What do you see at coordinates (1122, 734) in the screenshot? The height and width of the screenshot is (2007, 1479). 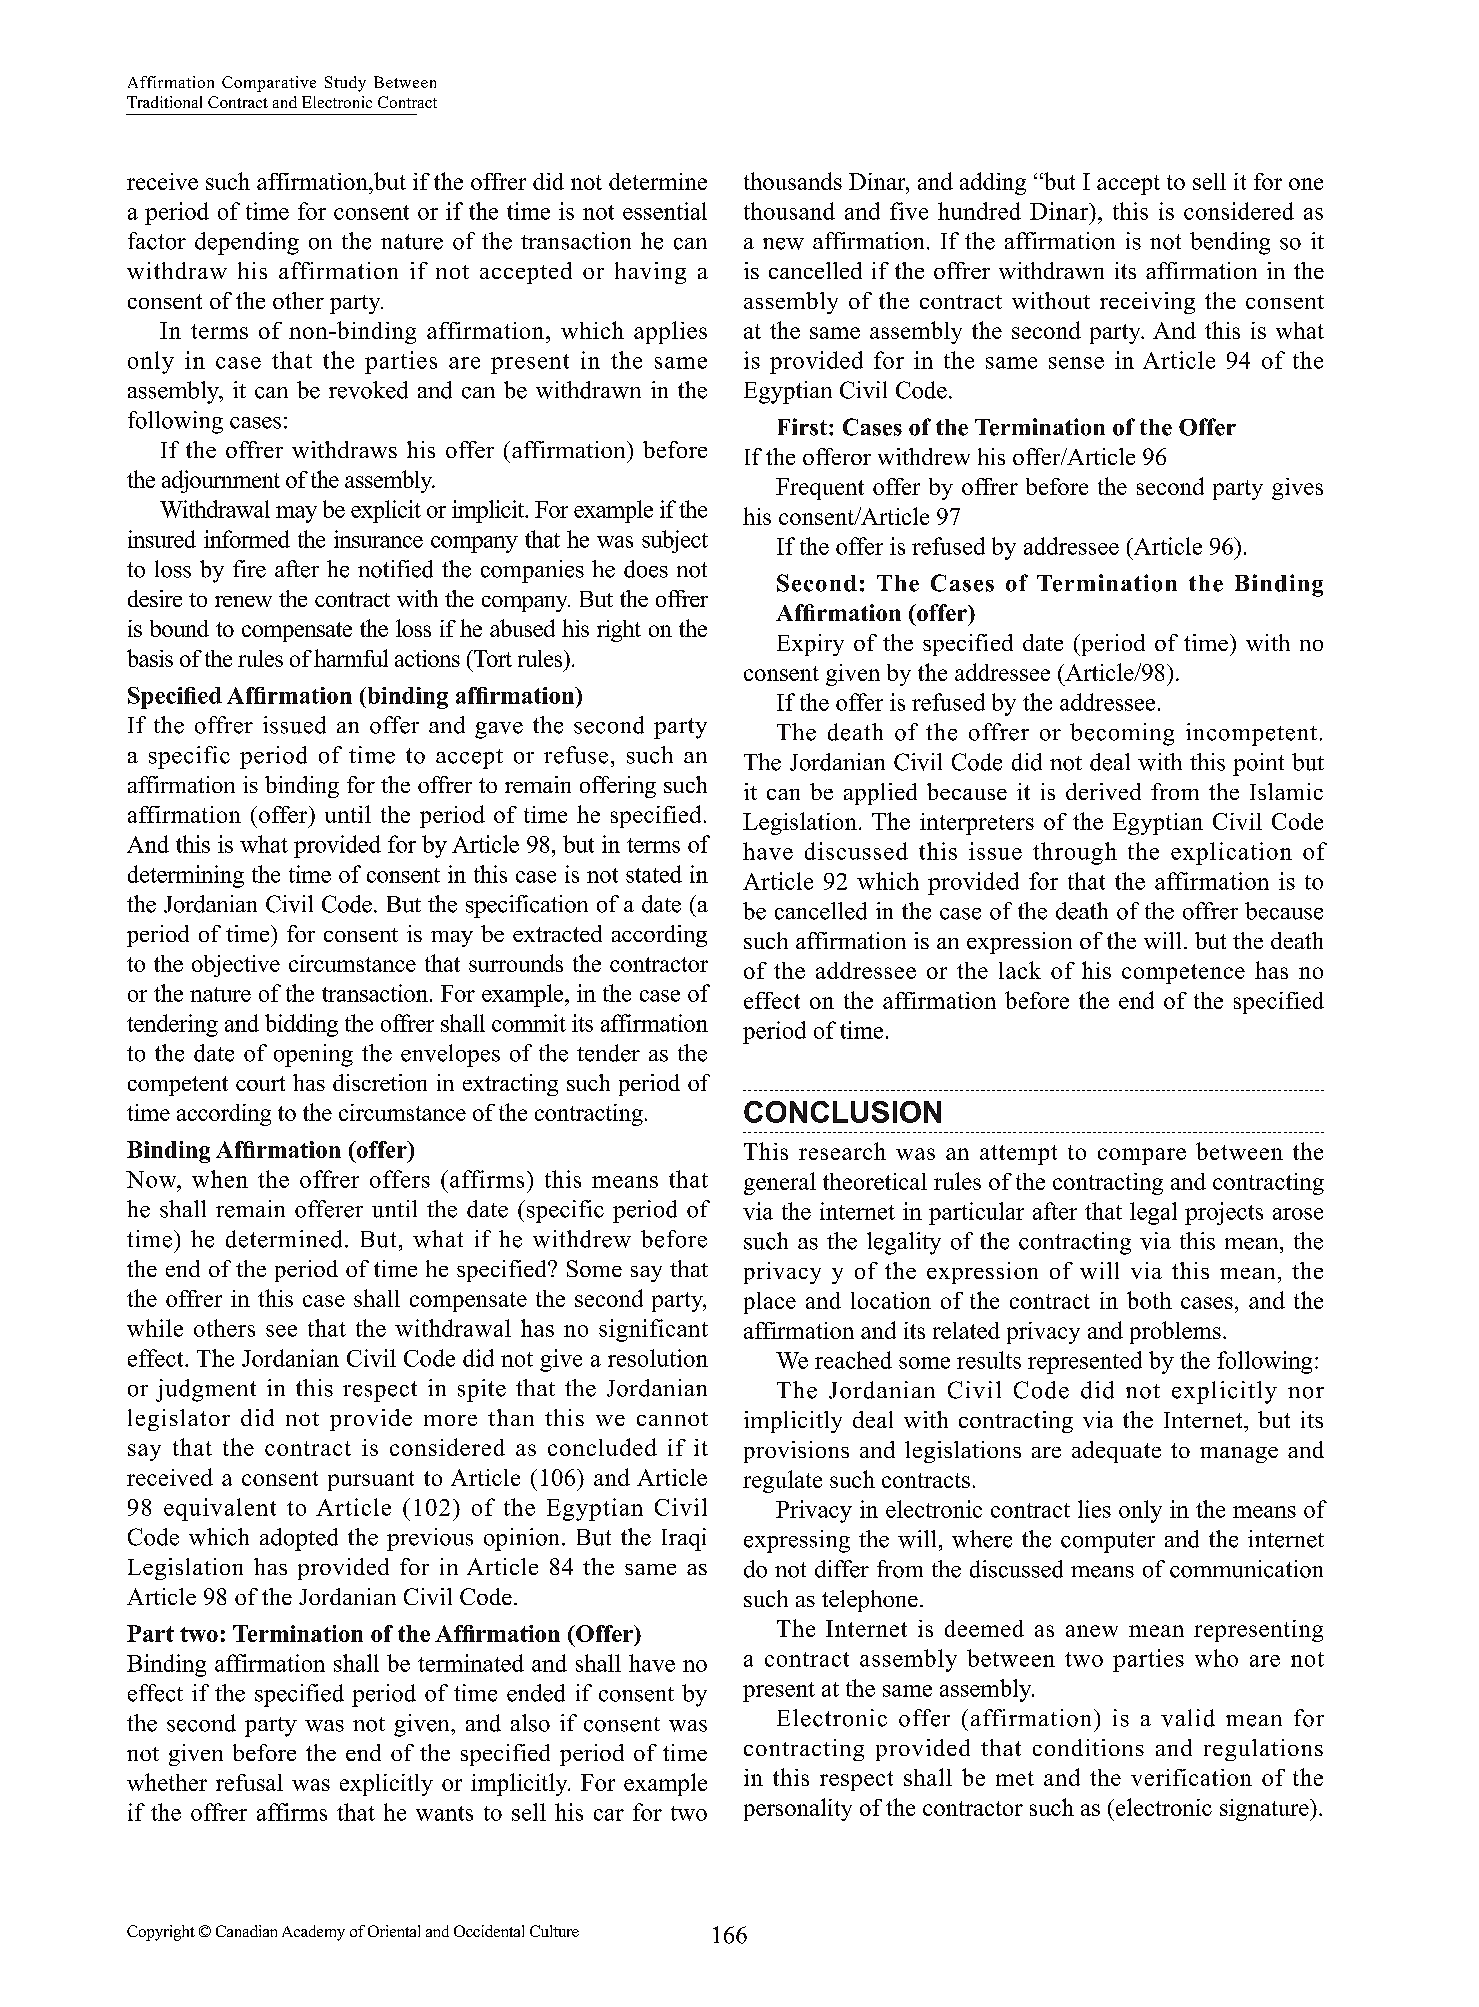 I see `becoming` at bounding box center [1122, 734].
